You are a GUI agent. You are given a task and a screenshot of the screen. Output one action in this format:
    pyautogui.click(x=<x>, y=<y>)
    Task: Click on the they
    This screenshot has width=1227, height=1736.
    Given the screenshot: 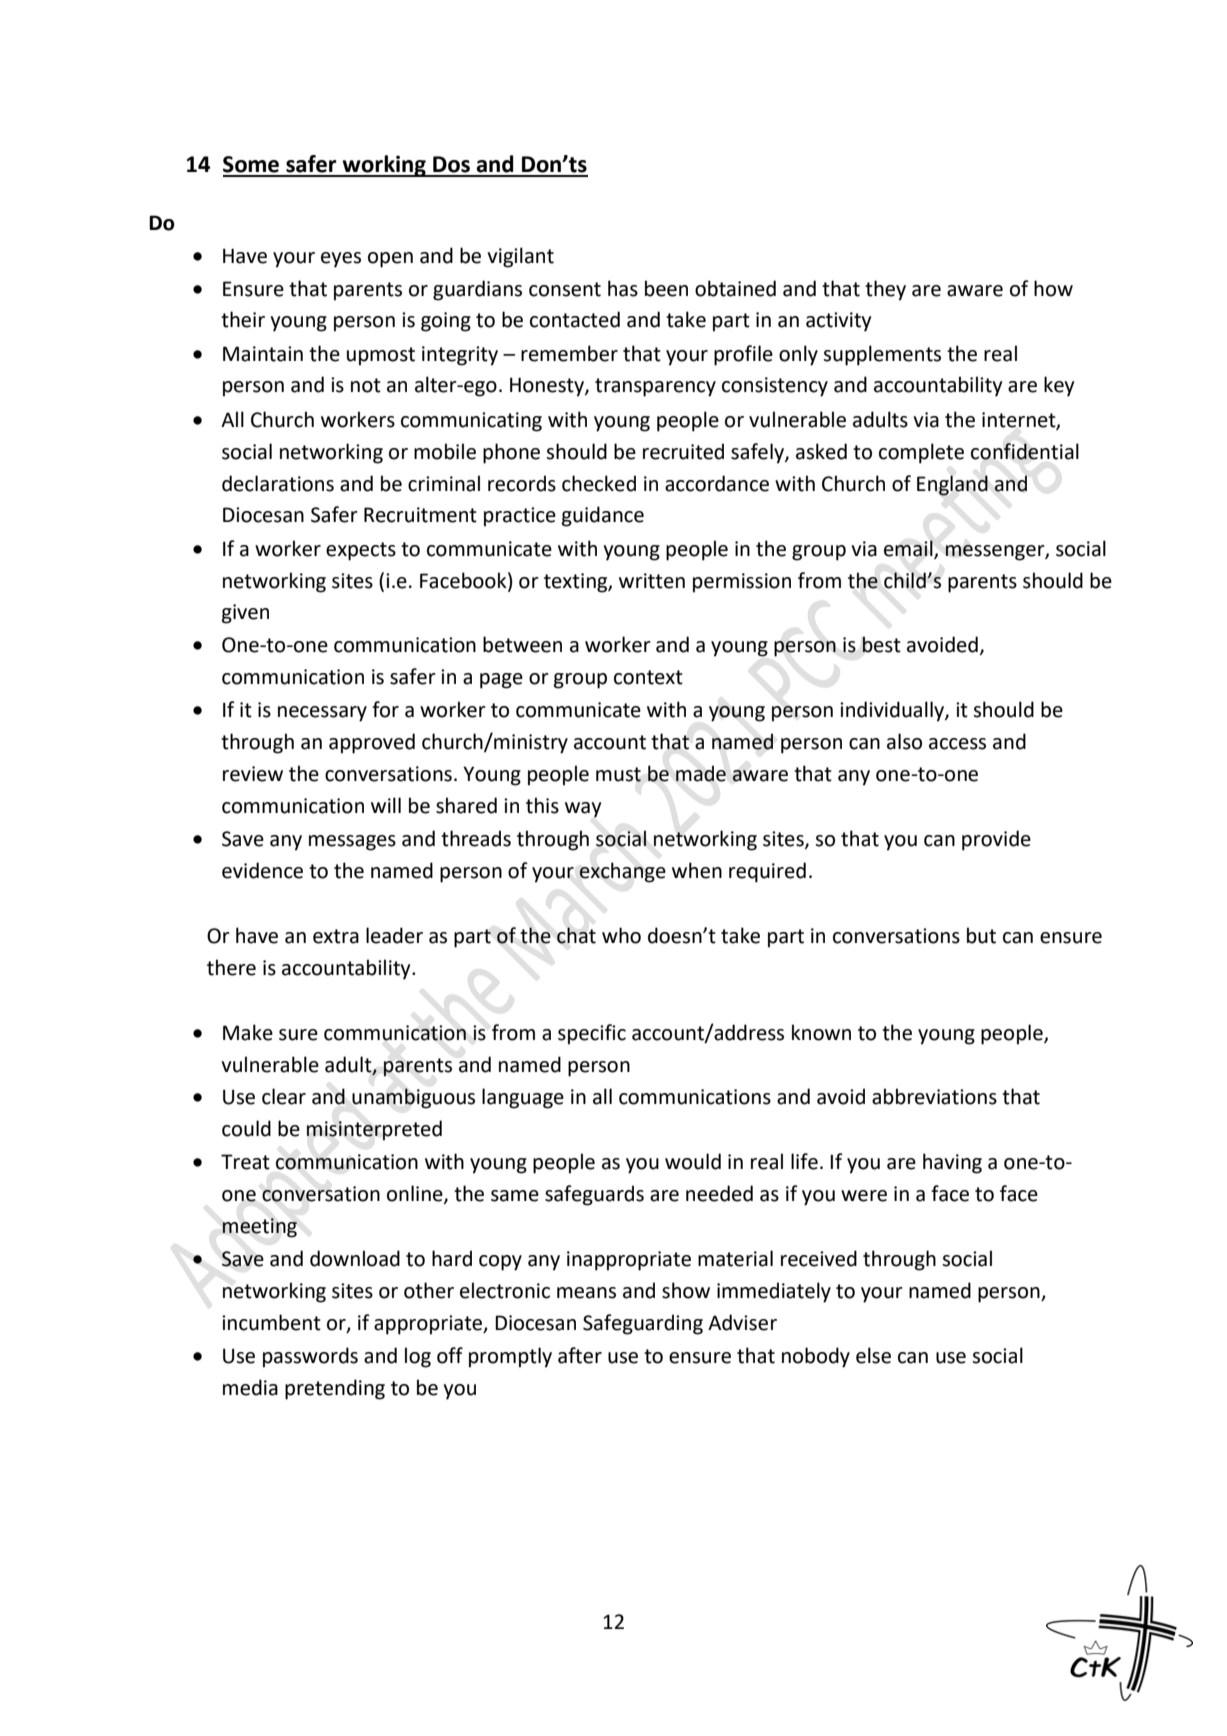 What is the action you would take?
    pyautogui.click(x=885, y=290)
